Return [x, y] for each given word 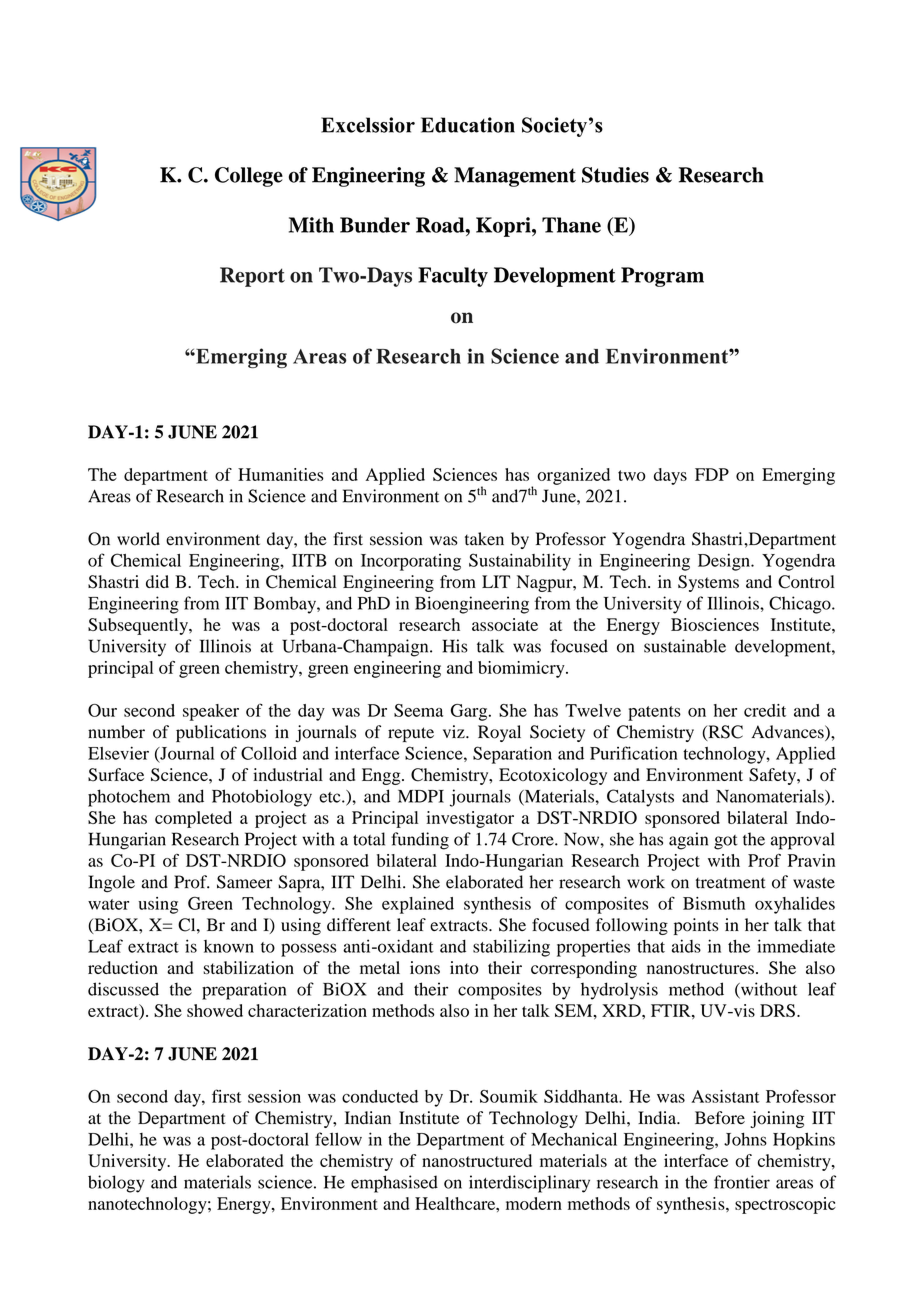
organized [573, 476]
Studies [615, 175]
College [249, 177]
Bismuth [714, 903]
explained [418, 905]
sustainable [685, 646]
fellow [338, 1139]
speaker [211, 712]
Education [468, 125]
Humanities [281, 474]
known [229, 946]
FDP [712, 474]
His [455, 646]
